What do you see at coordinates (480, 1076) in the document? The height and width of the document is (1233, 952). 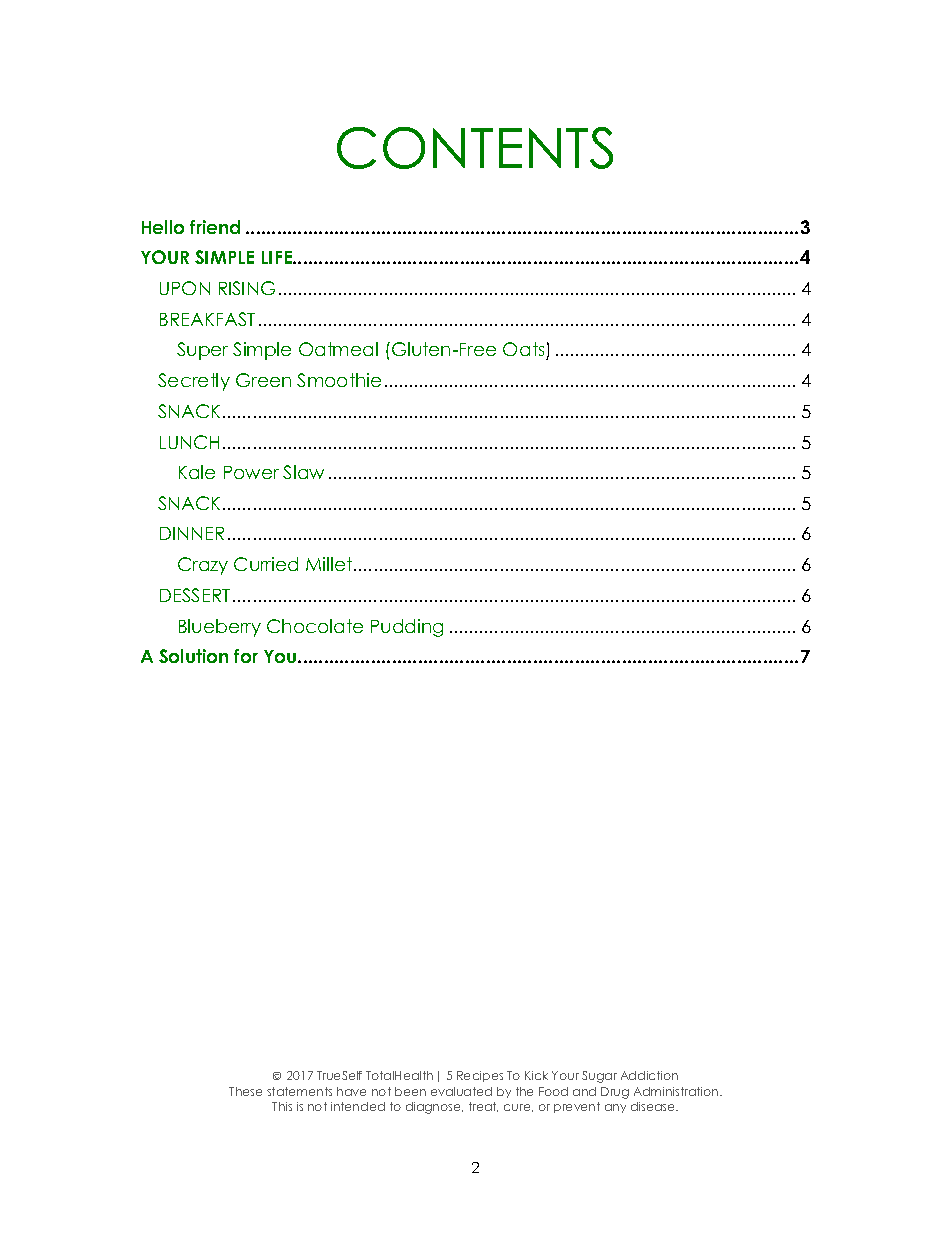 I see `Recipes` at bounding box center [480, 1076].
